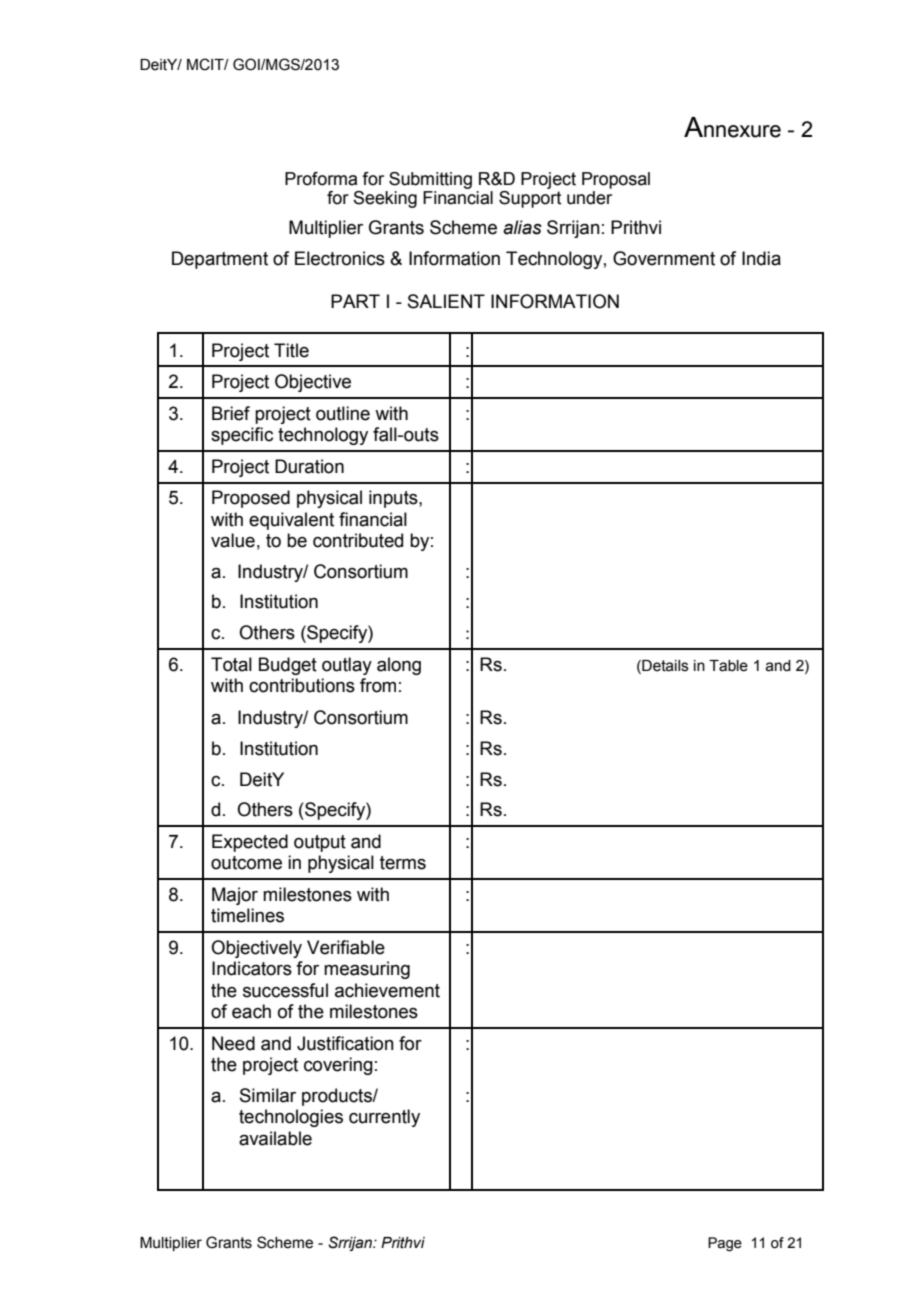 This screenshot has width=924, height=1307. Describe the element at coordinates (384, 1118) in the screenshot. I see `currently` at that location.
